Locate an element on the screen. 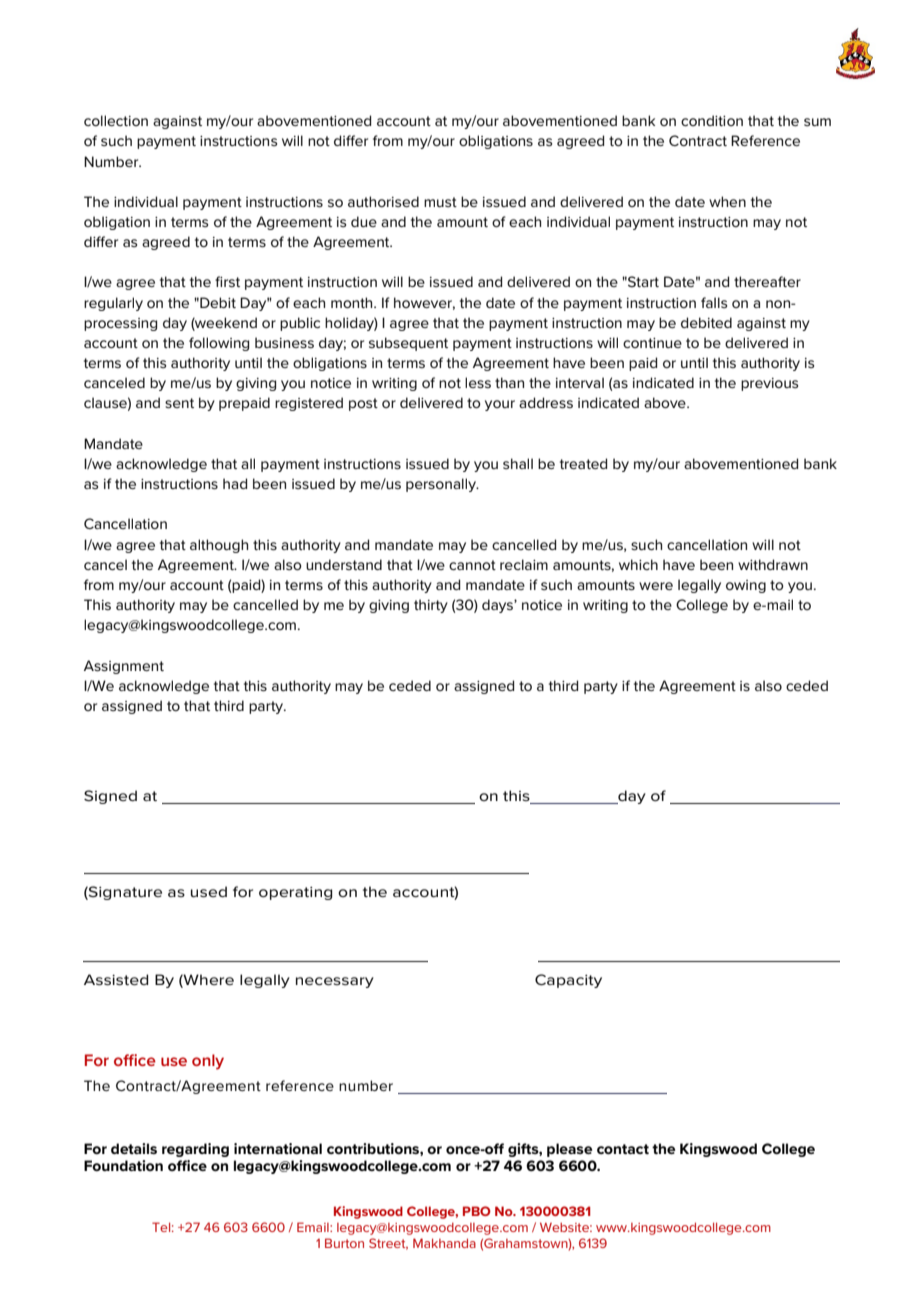  must is located at coordinates (440, 202).
